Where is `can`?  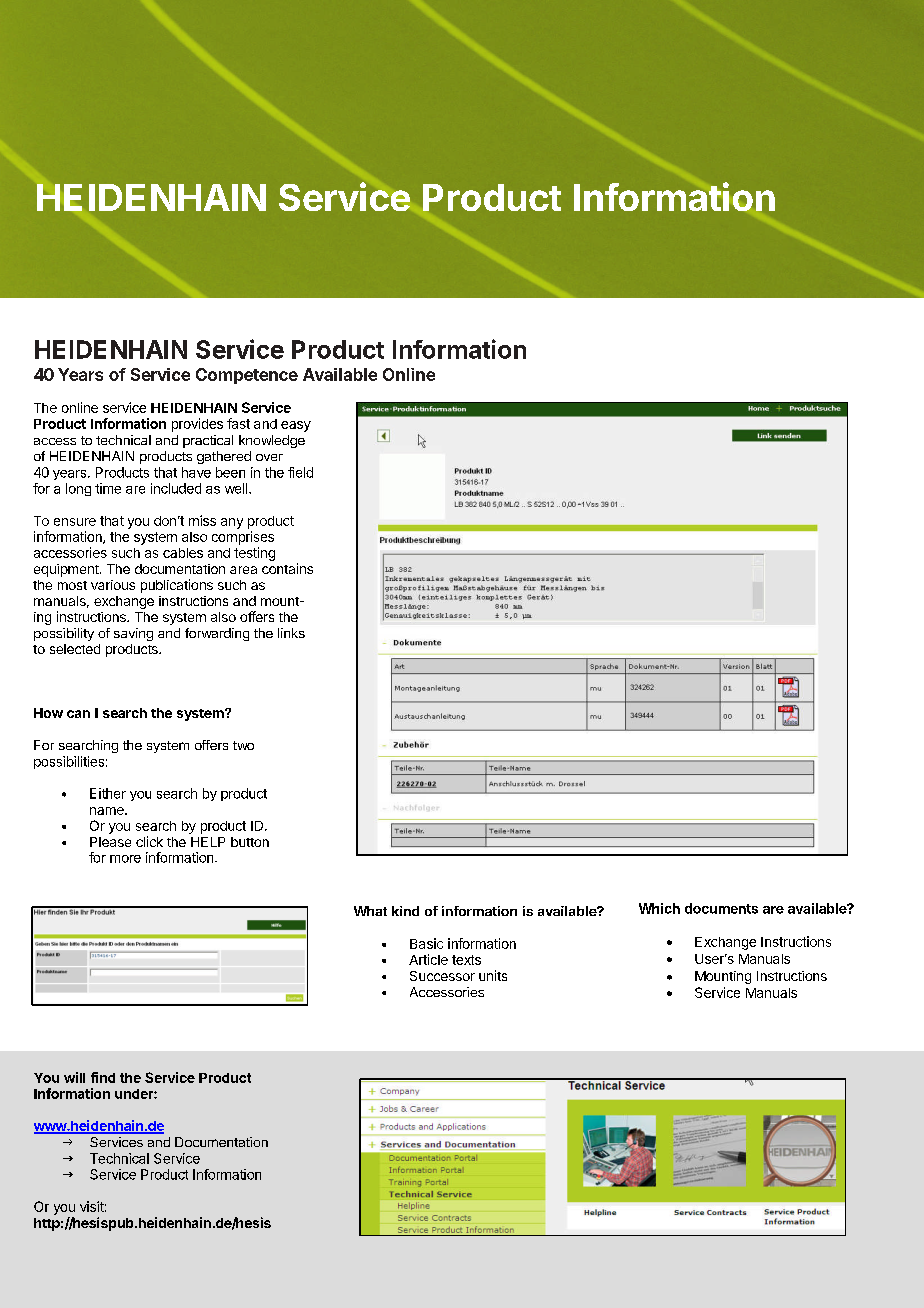 can is located at coordinates (78, 714).
